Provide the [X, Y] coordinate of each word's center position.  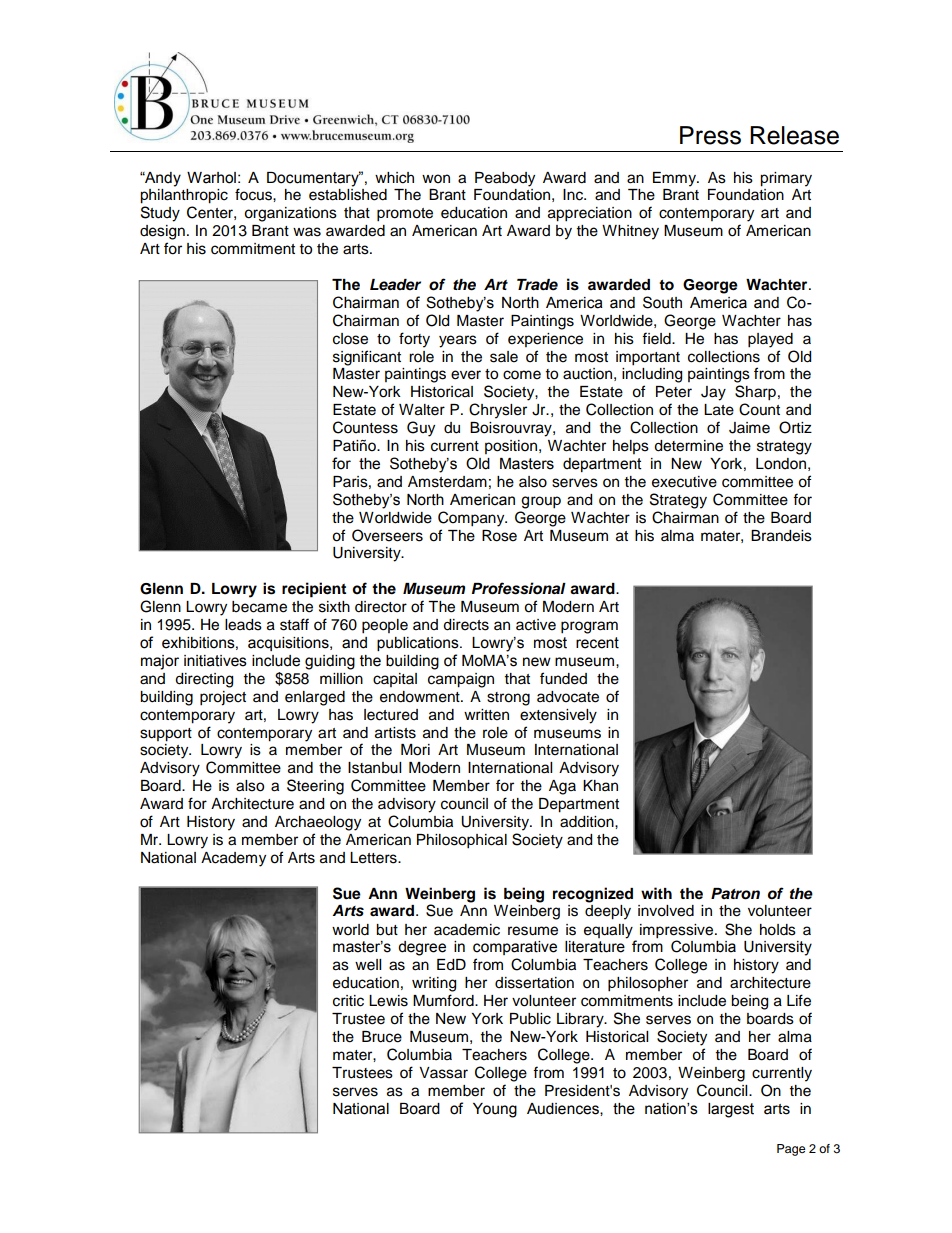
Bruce [382, 1037]
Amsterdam [447, 482]
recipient [314, 590]
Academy [233, 859]
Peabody [505, 179]
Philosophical [462, 841]
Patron [735, 894]
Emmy [675, 179]
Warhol [211, 178]
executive [684, 482]
